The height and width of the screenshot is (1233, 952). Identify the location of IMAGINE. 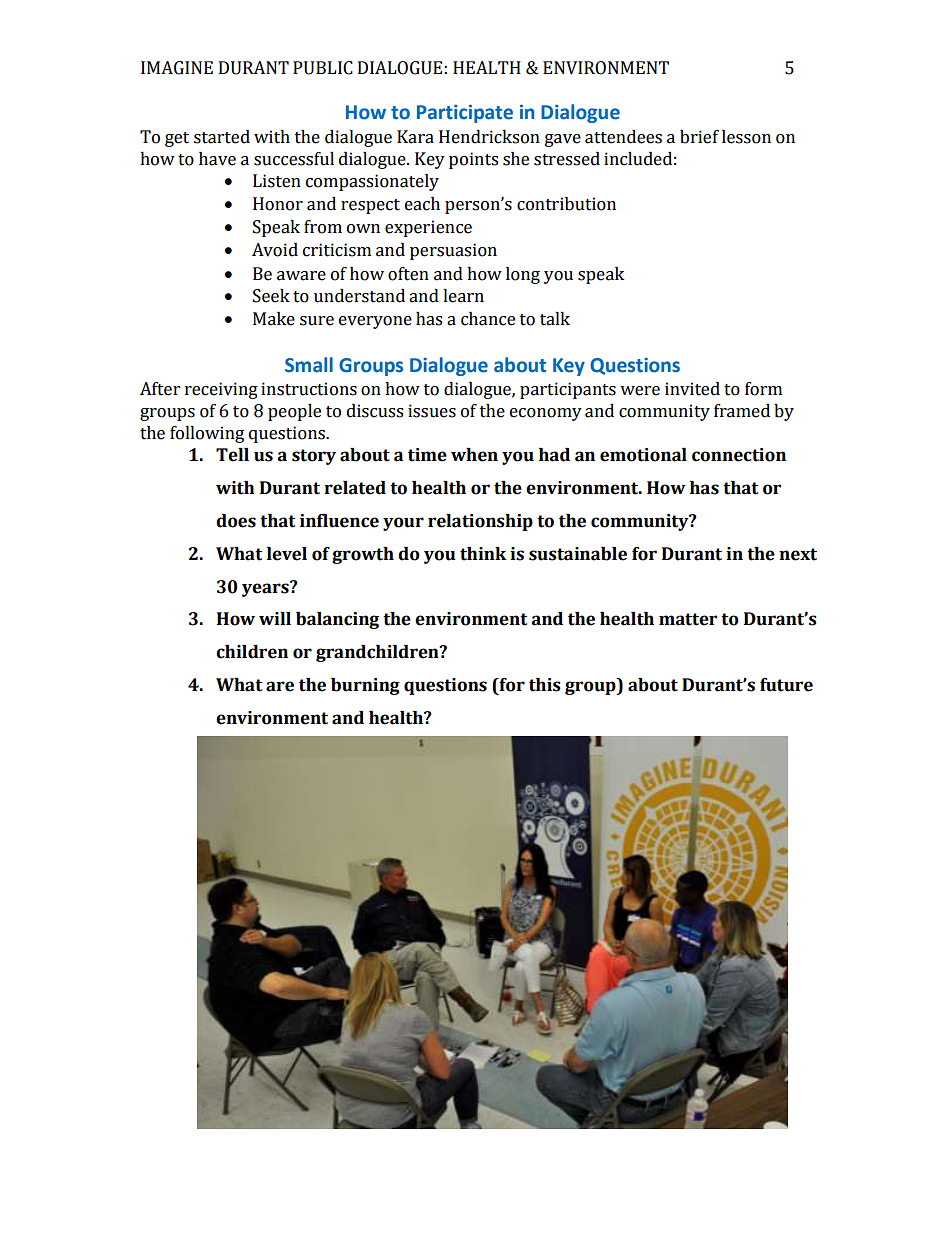
(177, 68).
